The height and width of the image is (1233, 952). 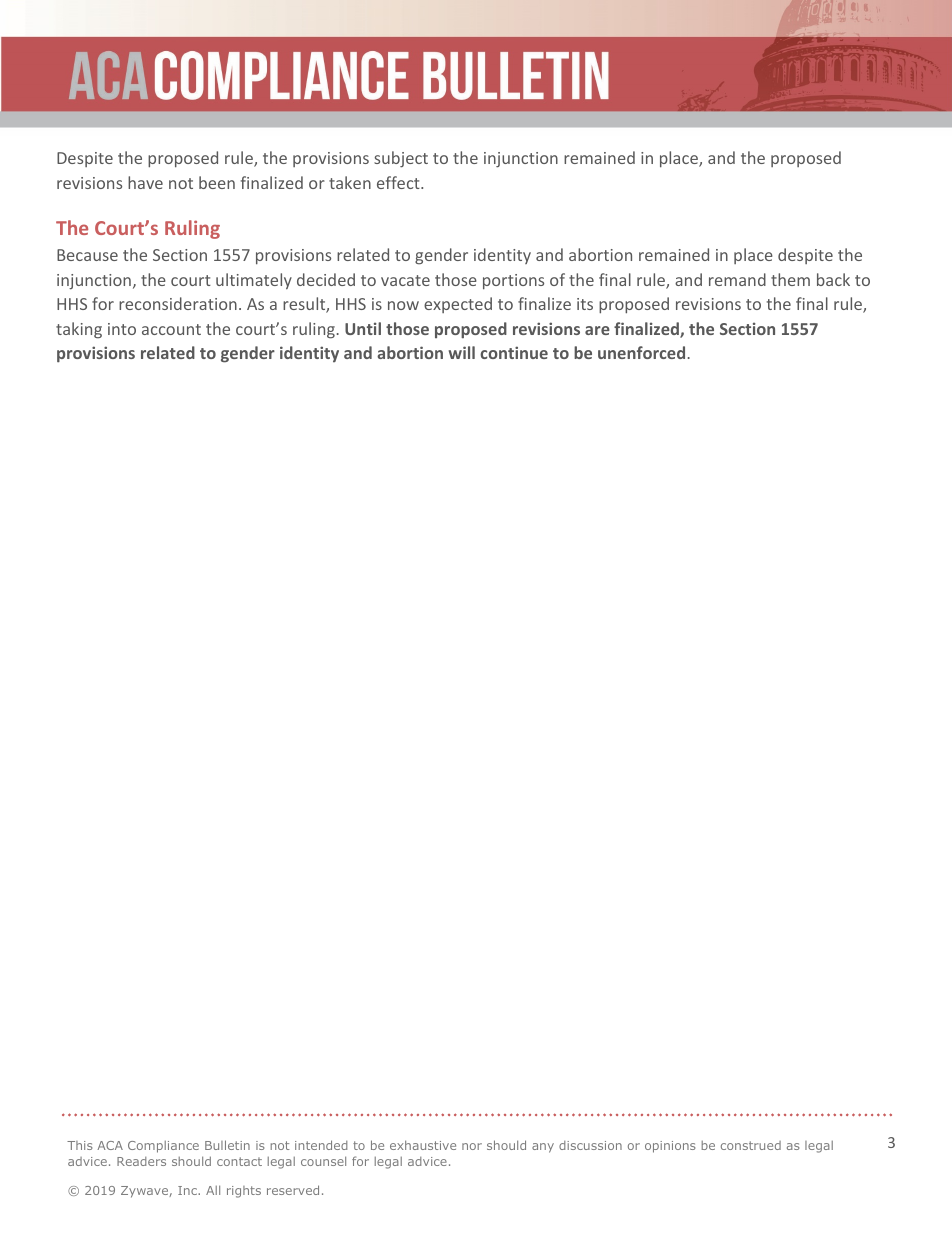 What do you see at coordinates (751, 1145) in the image?
I see `construed` at bounding box center [751, 1145].
